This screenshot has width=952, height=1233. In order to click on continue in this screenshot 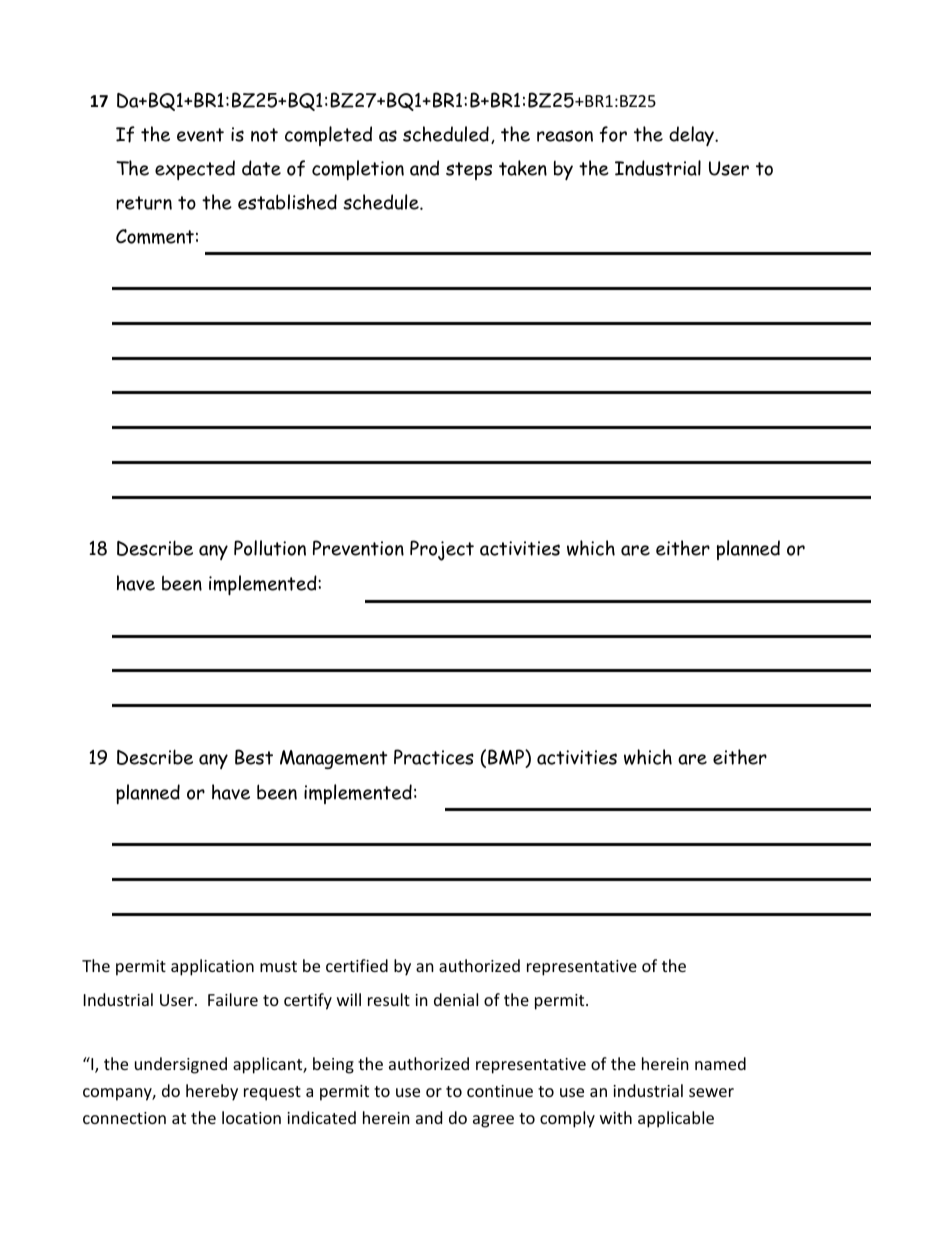, I will do `click(500, 1091)`.
